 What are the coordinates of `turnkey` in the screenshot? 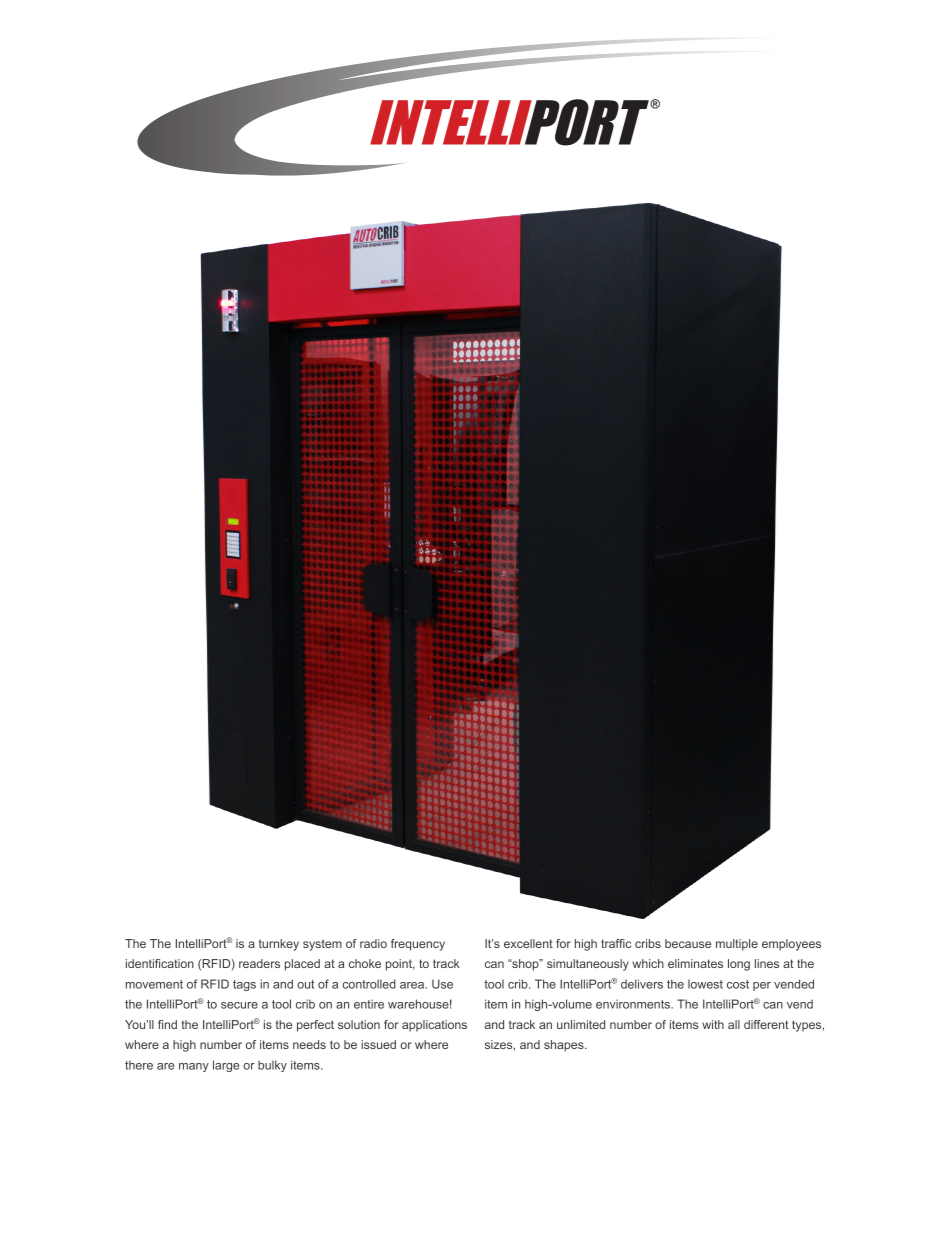 It's located at (279, 945).
